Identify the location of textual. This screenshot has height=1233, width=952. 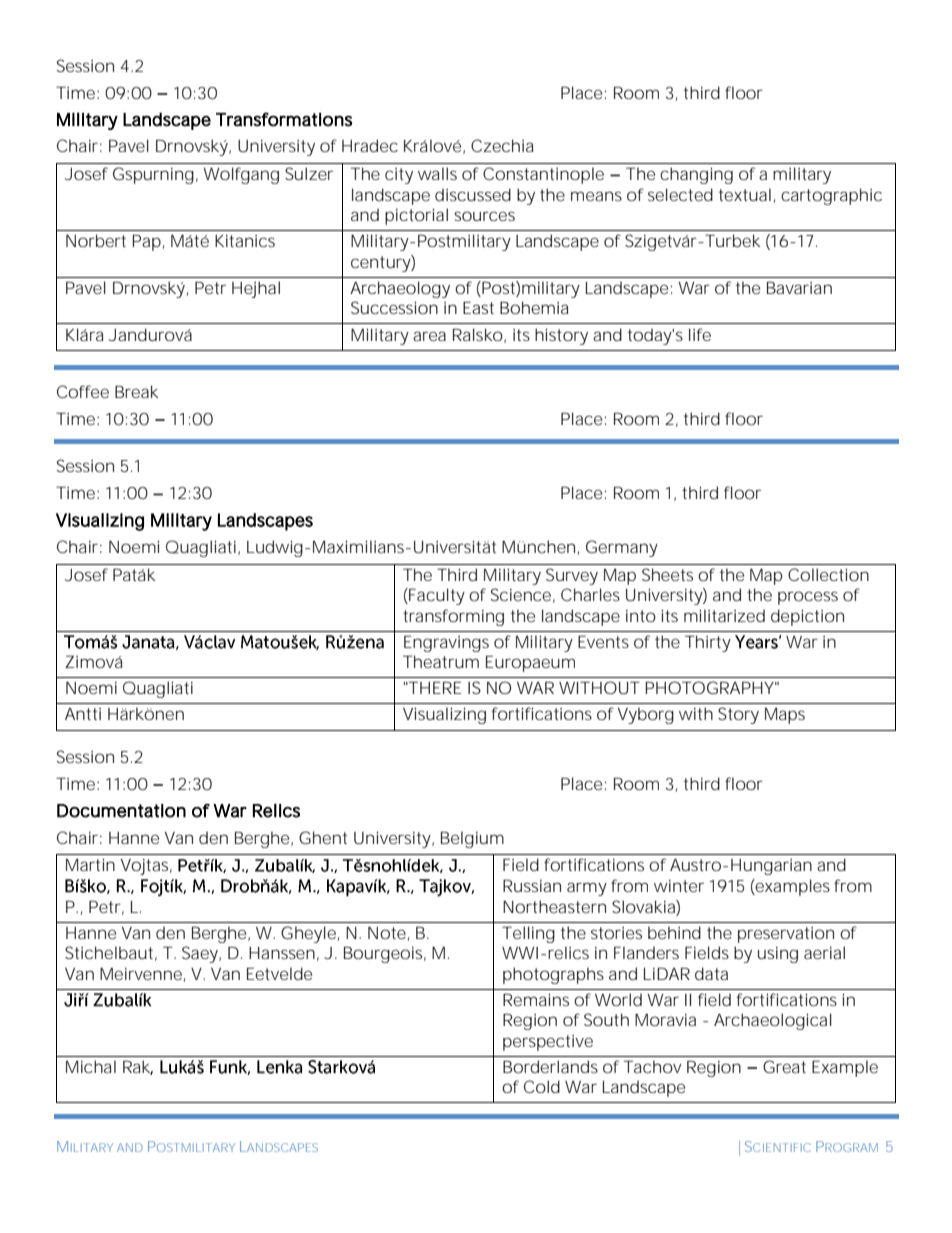
(745, 194).
